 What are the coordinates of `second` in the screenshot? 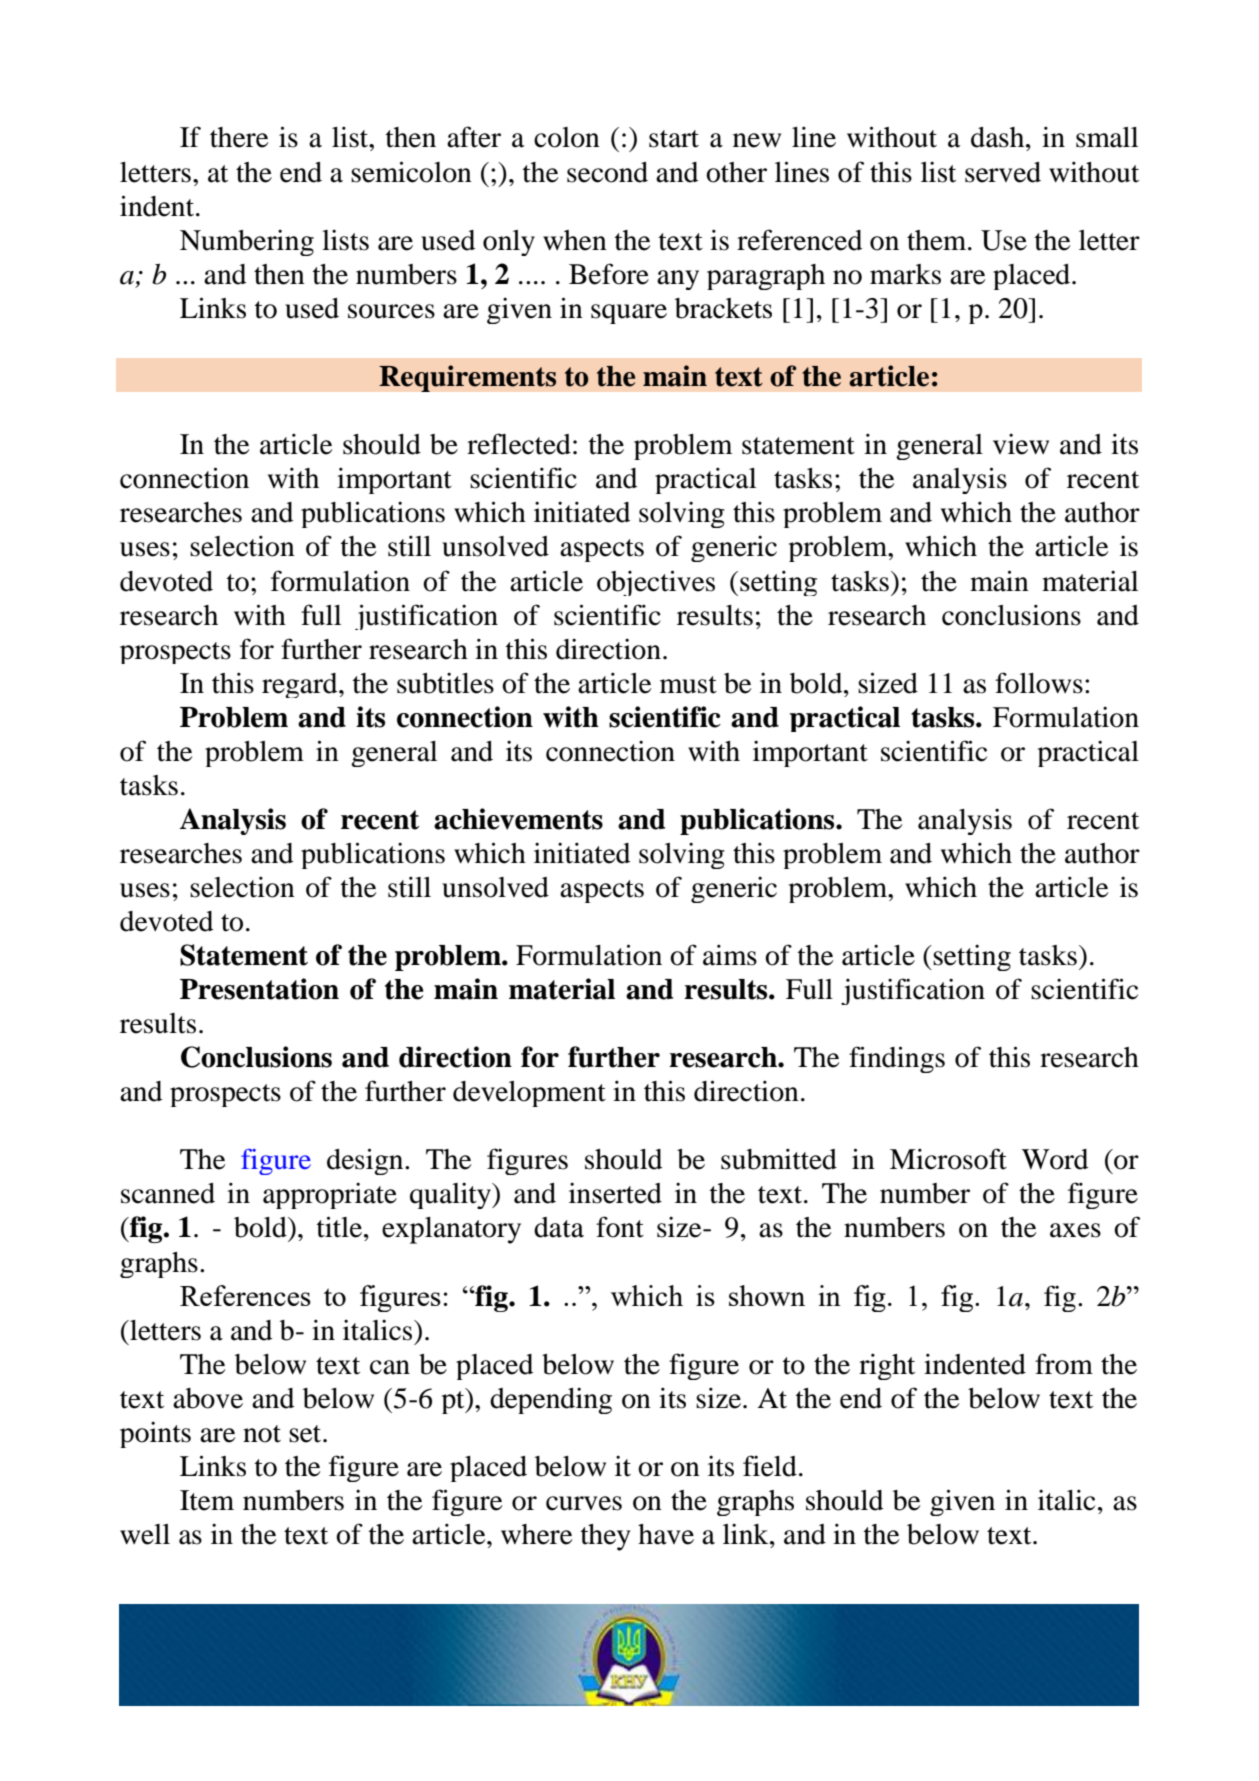 It's located at (607, 172).
